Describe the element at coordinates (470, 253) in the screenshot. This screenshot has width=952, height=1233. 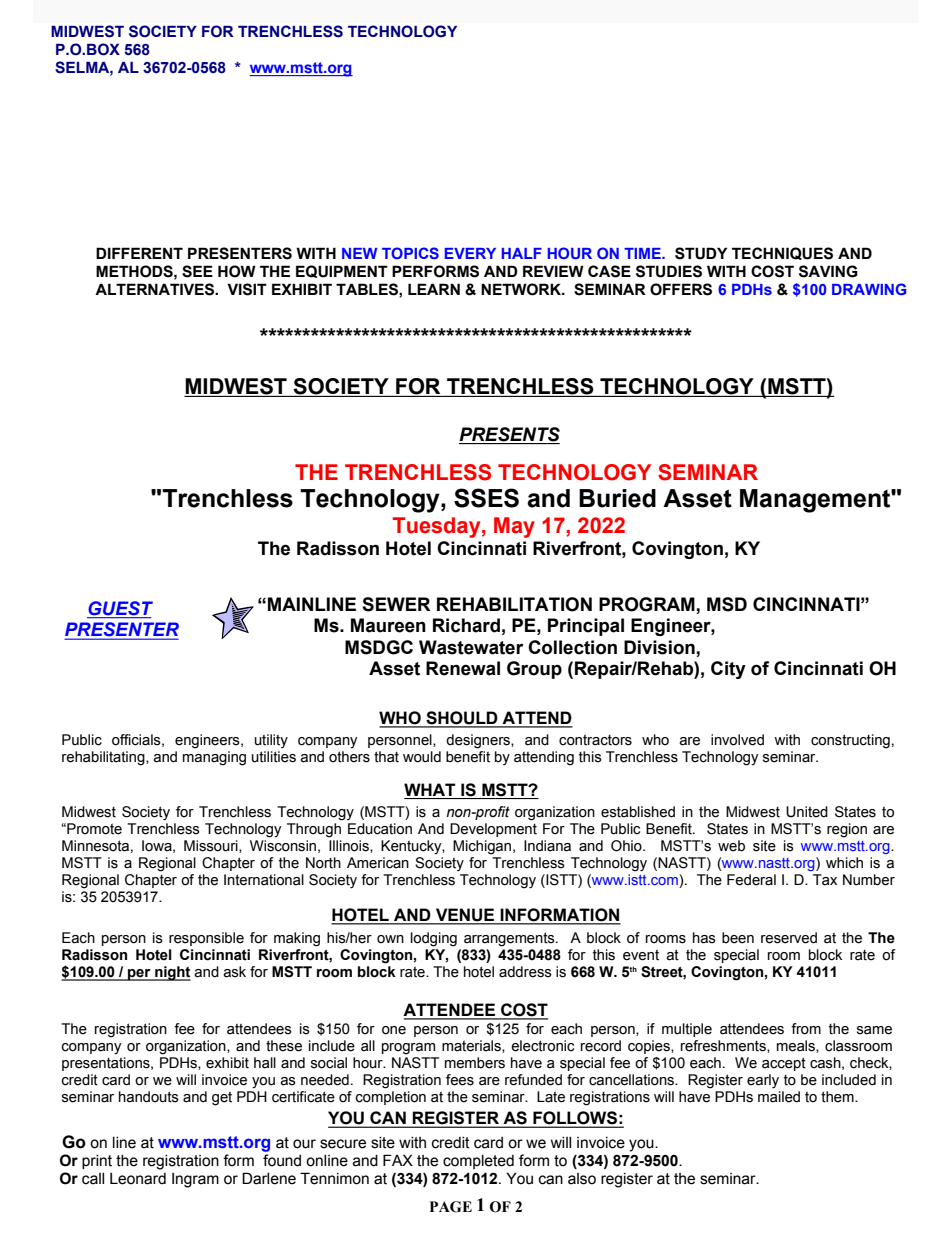
I see `EVERY` at that location.
